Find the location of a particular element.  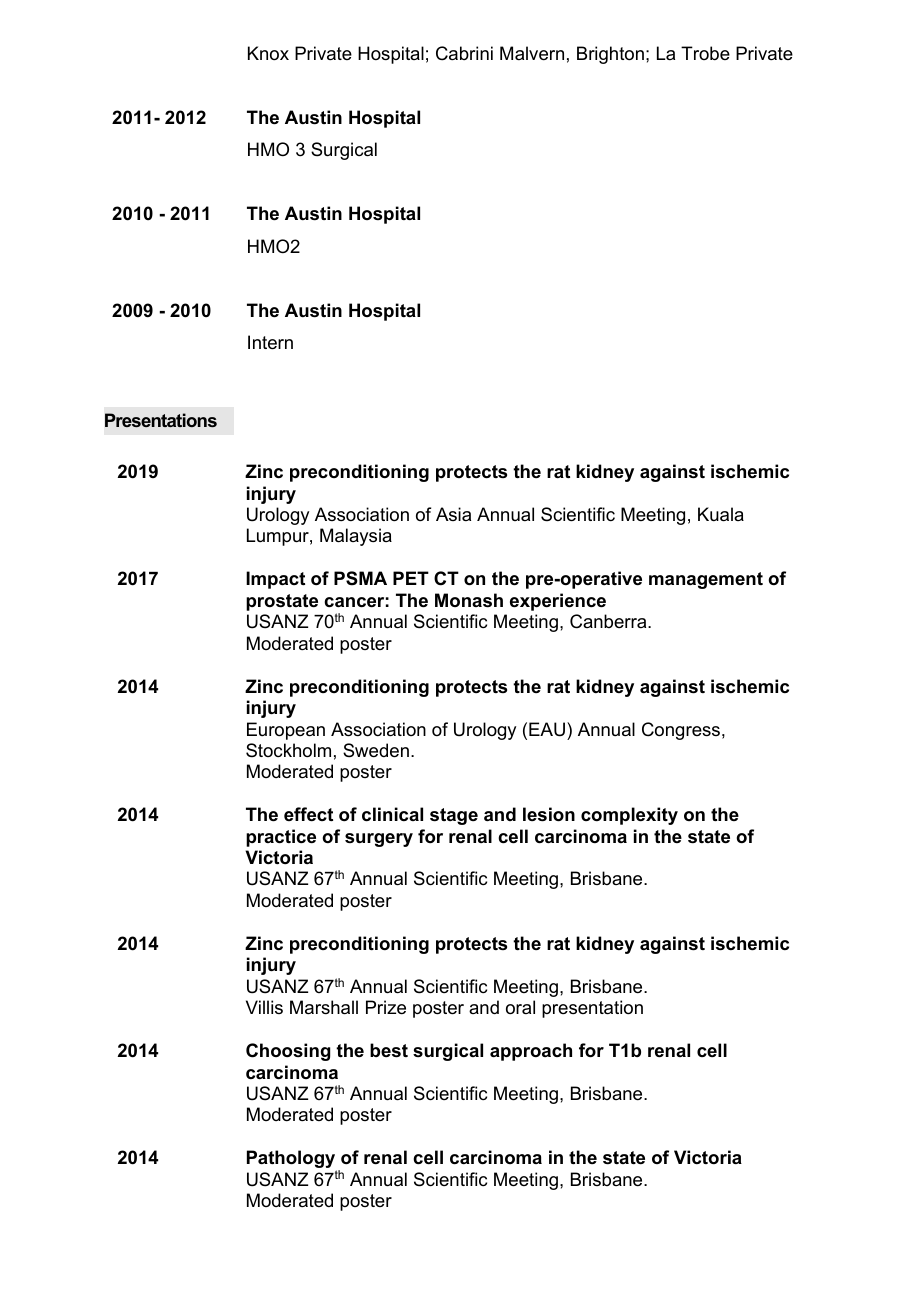

management is located at coordinates (706, 580).
